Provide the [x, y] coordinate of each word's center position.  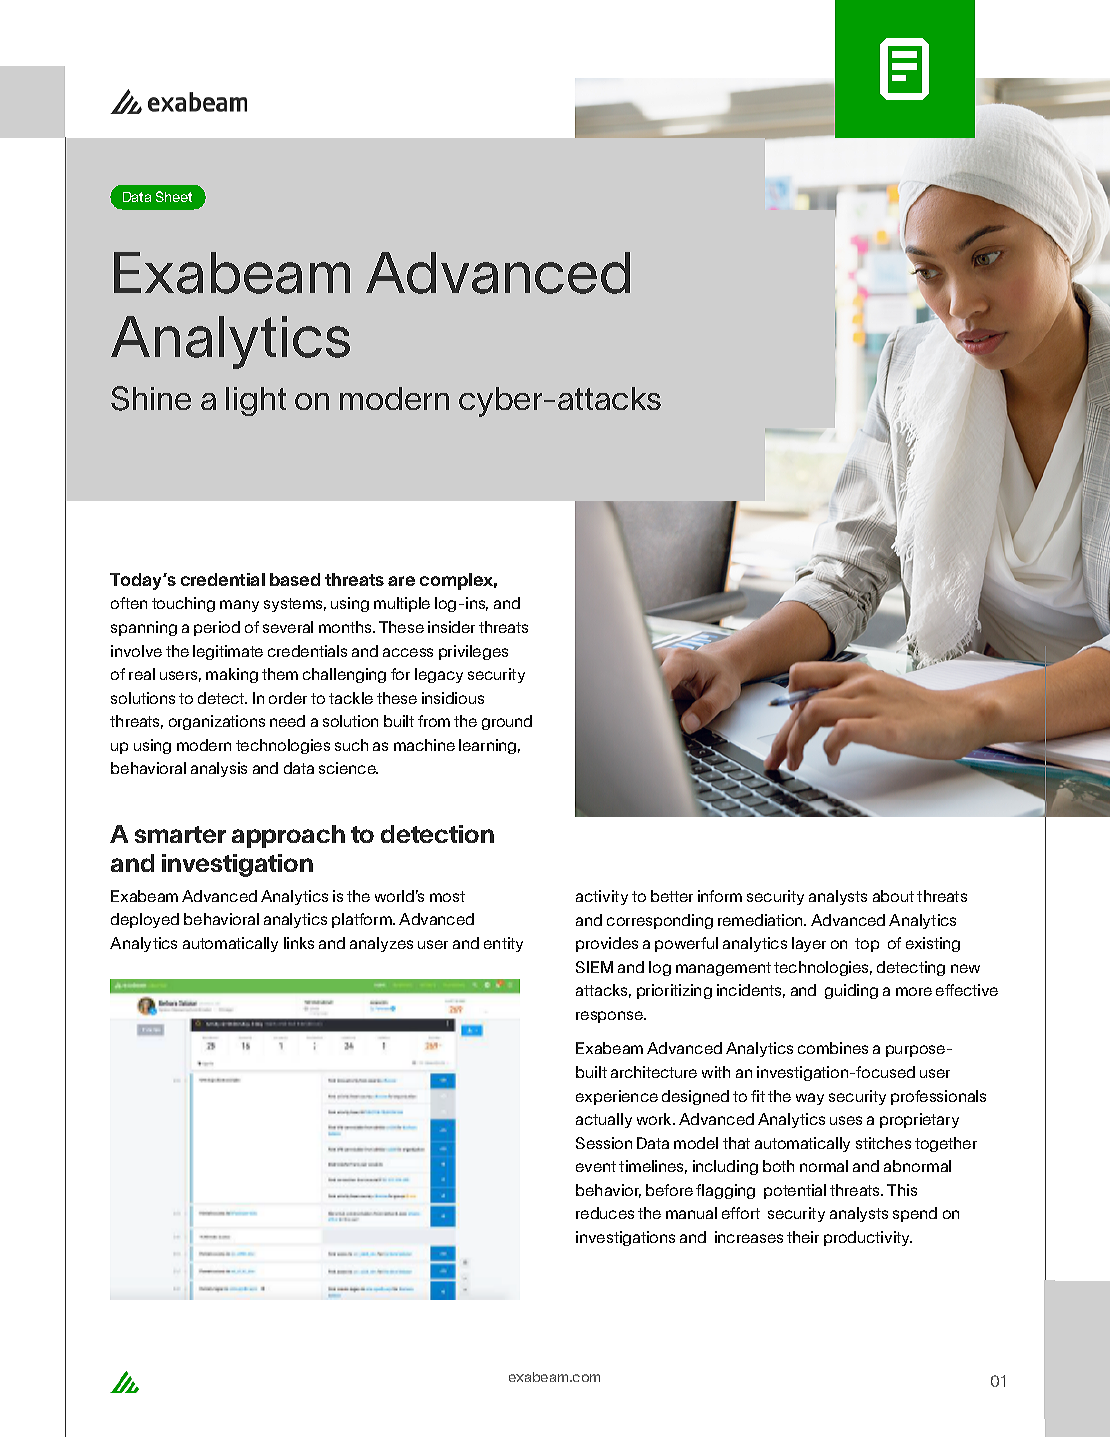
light [256, 401]
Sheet [174, 196]
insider [451, 627]
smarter [180, 834]
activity [602, 897]
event [596, 1166]
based [295, 579]
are [401, 581]
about [893, 896]
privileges [473, 652]
